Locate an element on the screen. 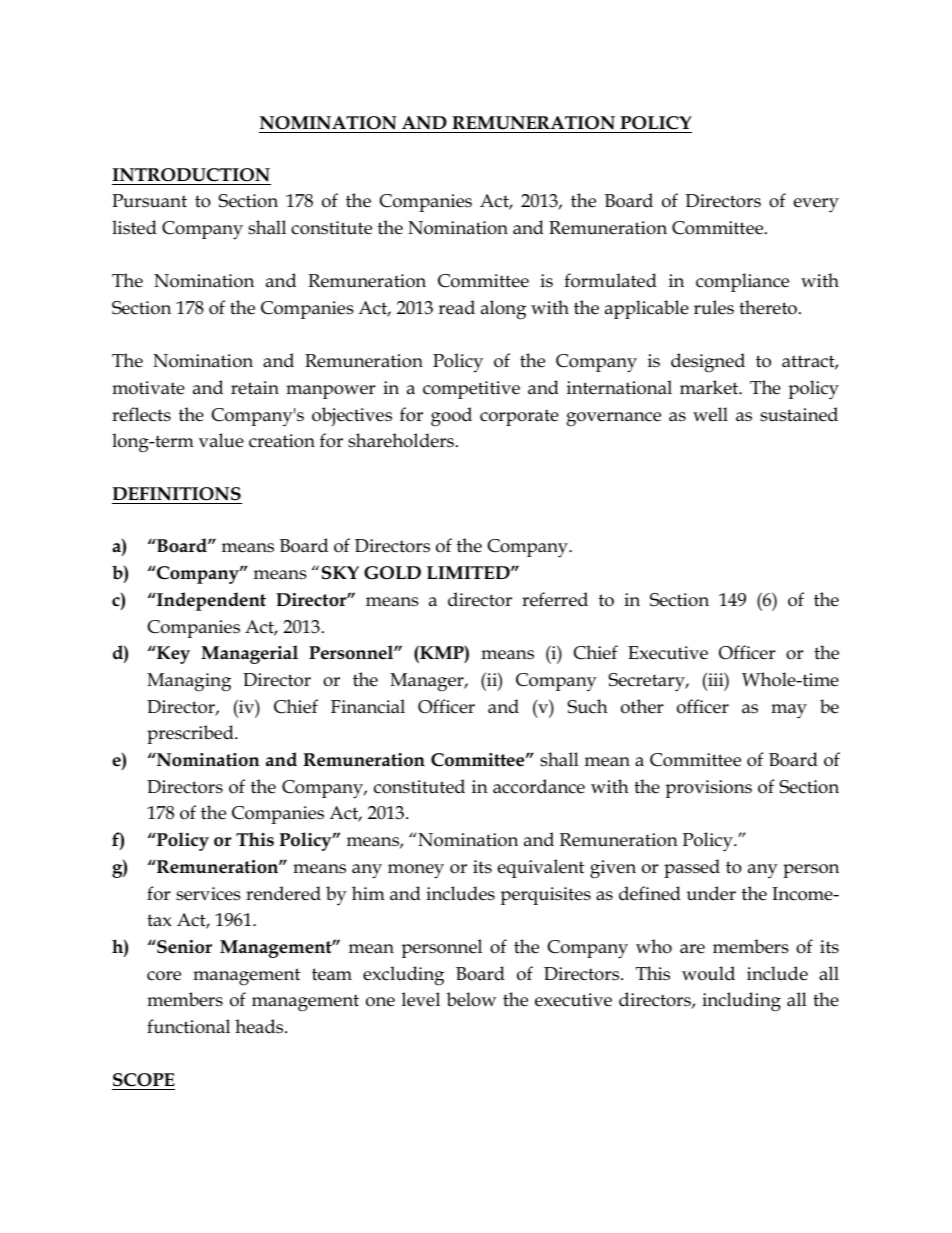 Image resolution: width=952 pixels, height=1233 pixels. LIMITED is located at coordinates (469, 572).
